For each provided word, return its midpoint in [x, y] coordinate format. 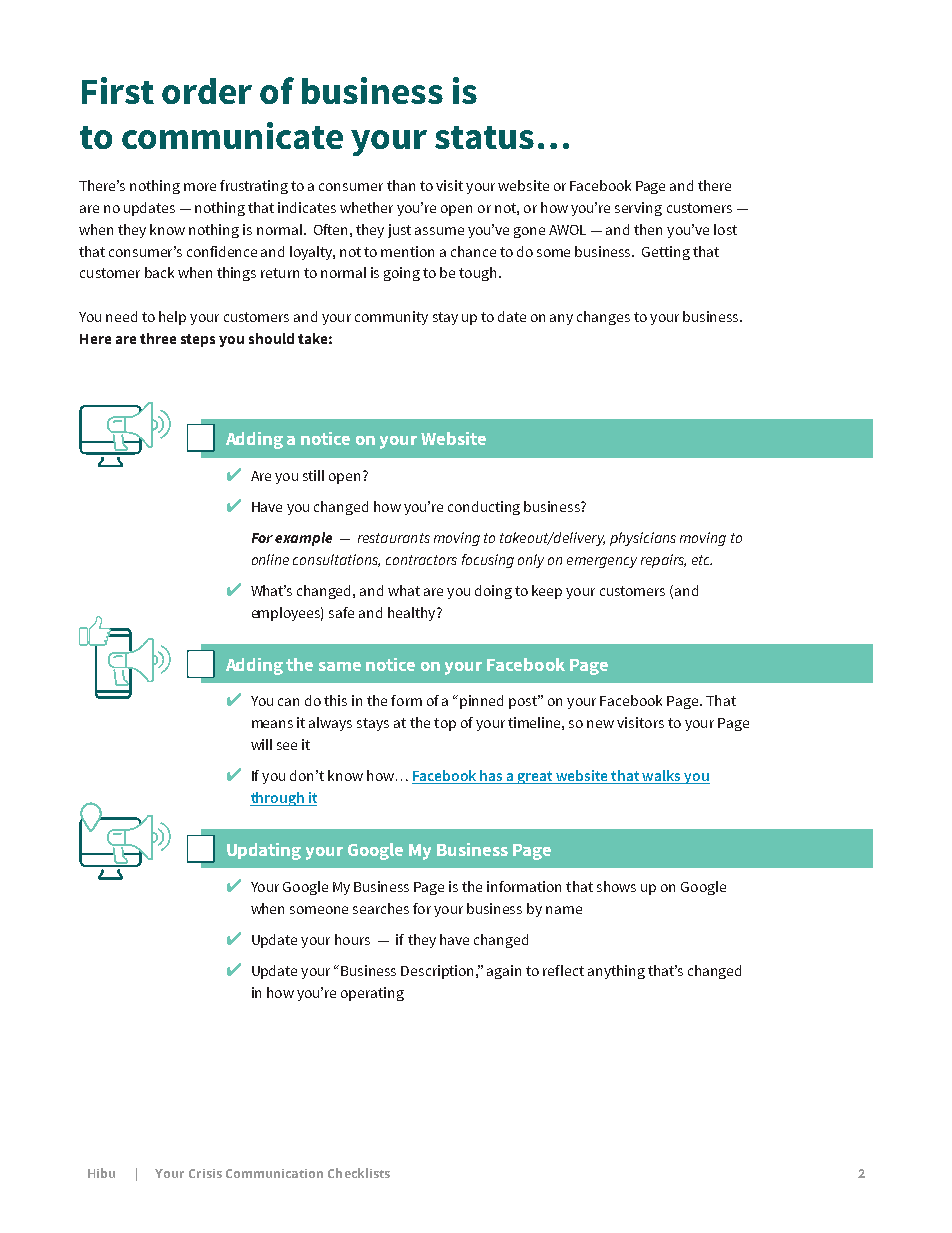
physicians [643, 539]
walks [662, 777]
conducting [484, 508]
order [207, 91]
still [313, 475]
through [278, 799]
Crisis [205, 1173]
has [492, 777]
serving [638, 209]
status [484, 137]
